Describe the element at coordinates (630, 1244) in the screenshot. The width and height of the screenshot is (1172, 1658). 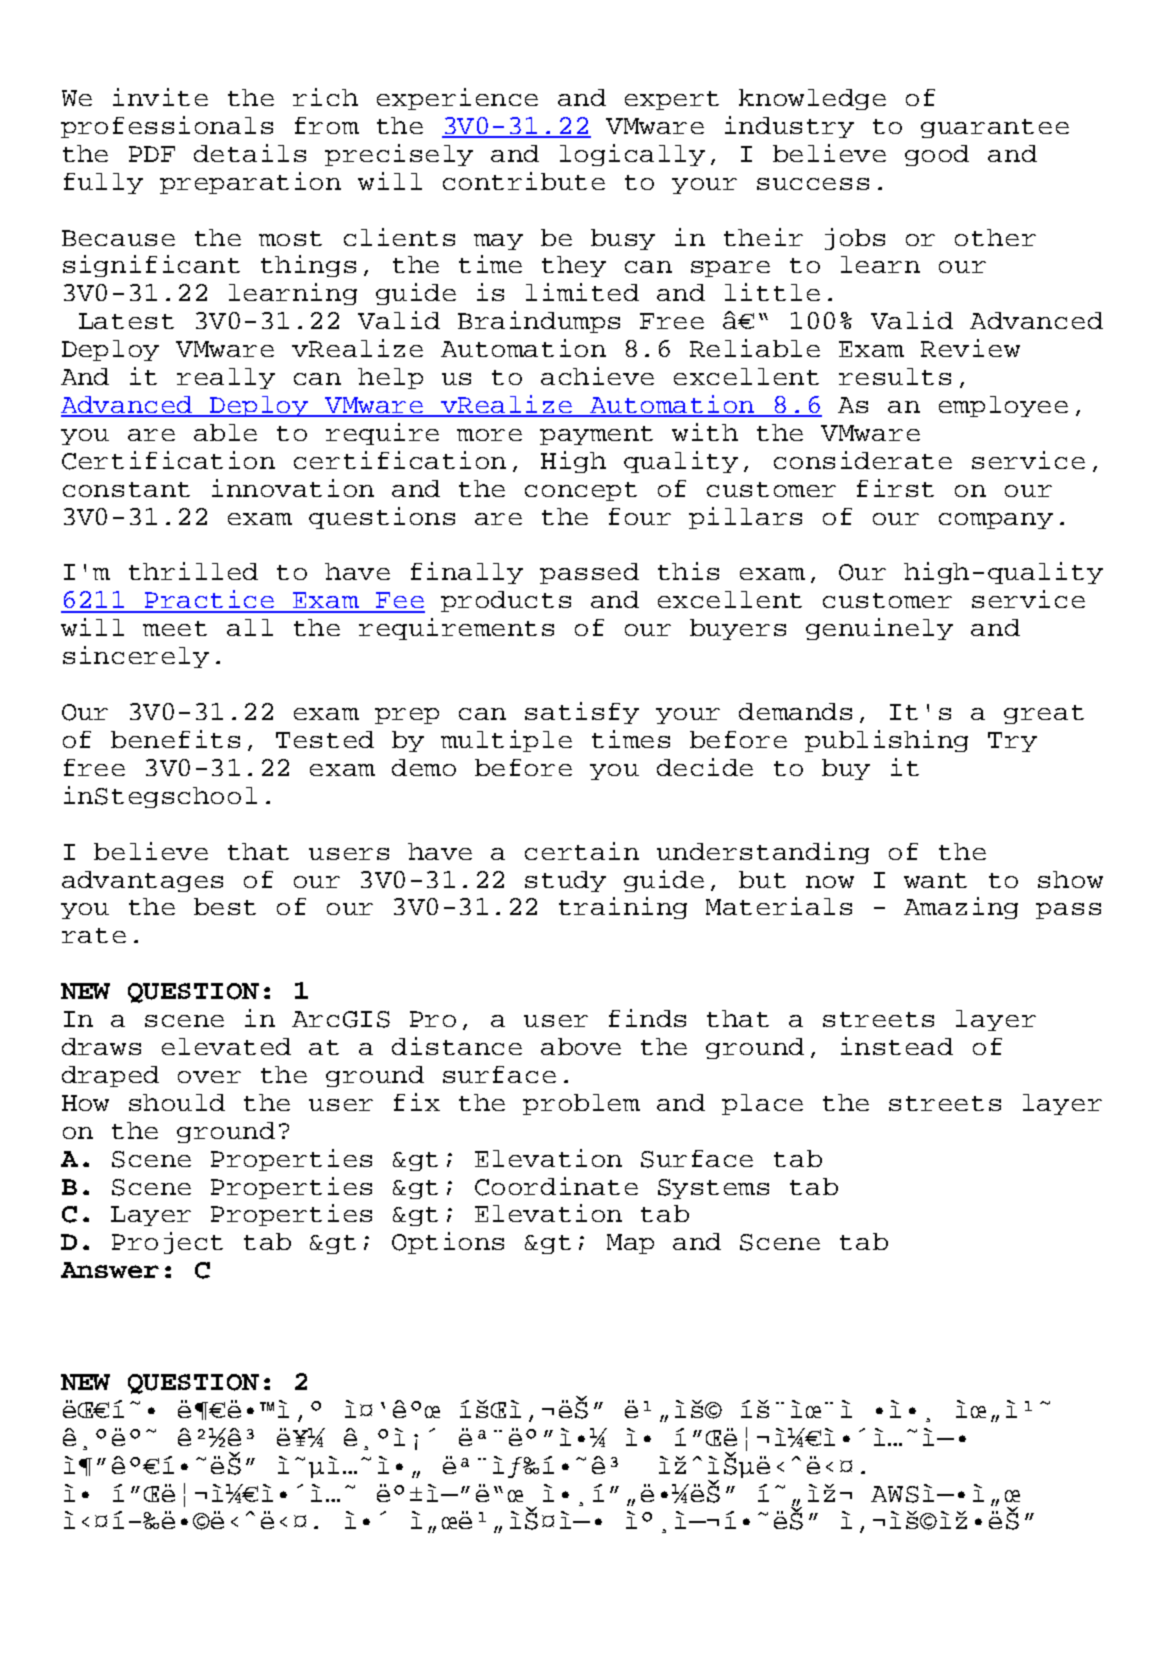
I see `Map` at that location.
